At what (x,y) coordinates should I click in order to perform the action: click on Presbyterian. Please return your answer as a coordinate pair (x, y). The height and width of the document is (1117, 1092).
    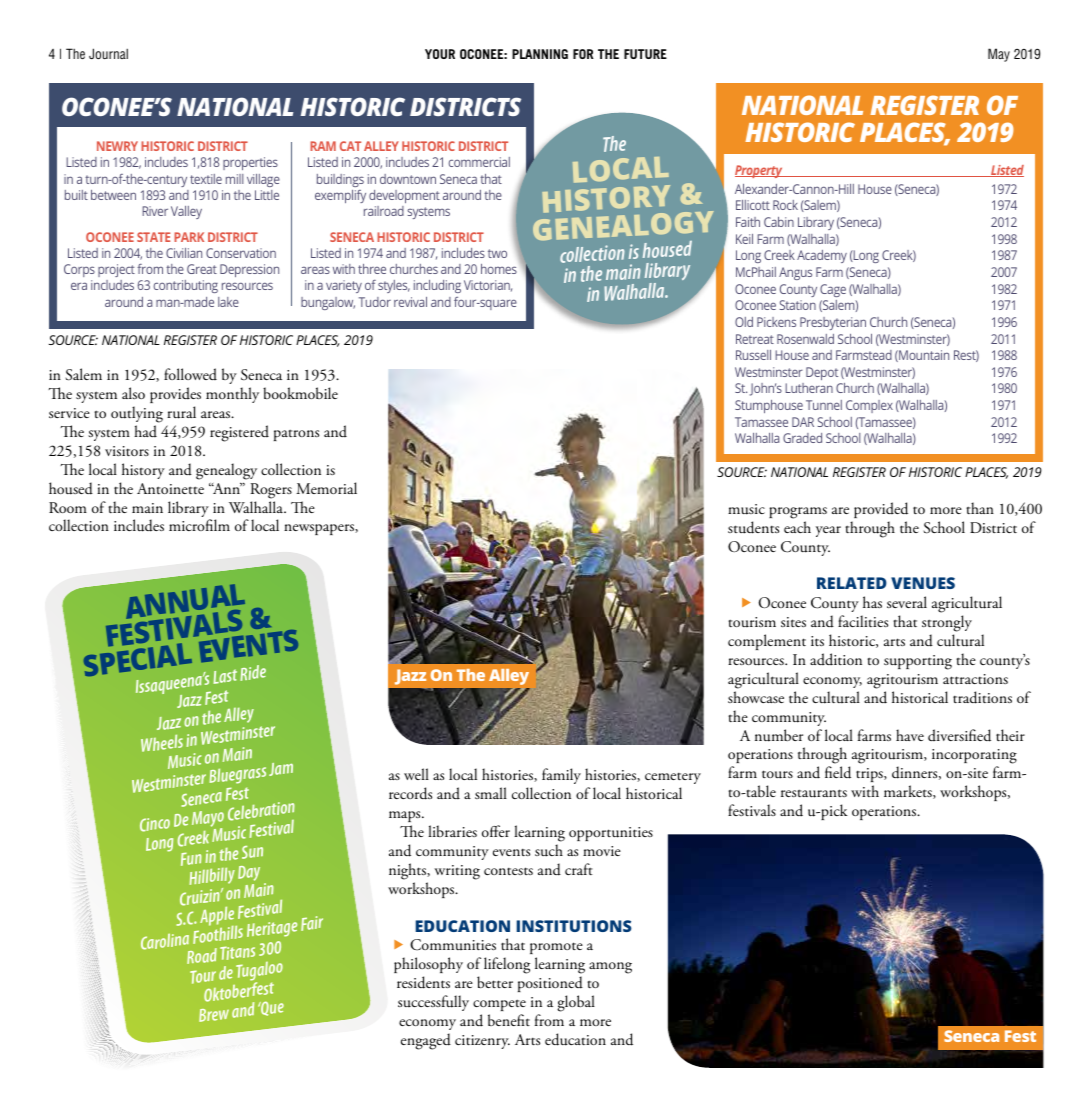
    Looking at the image, I should click on (833, 323).
